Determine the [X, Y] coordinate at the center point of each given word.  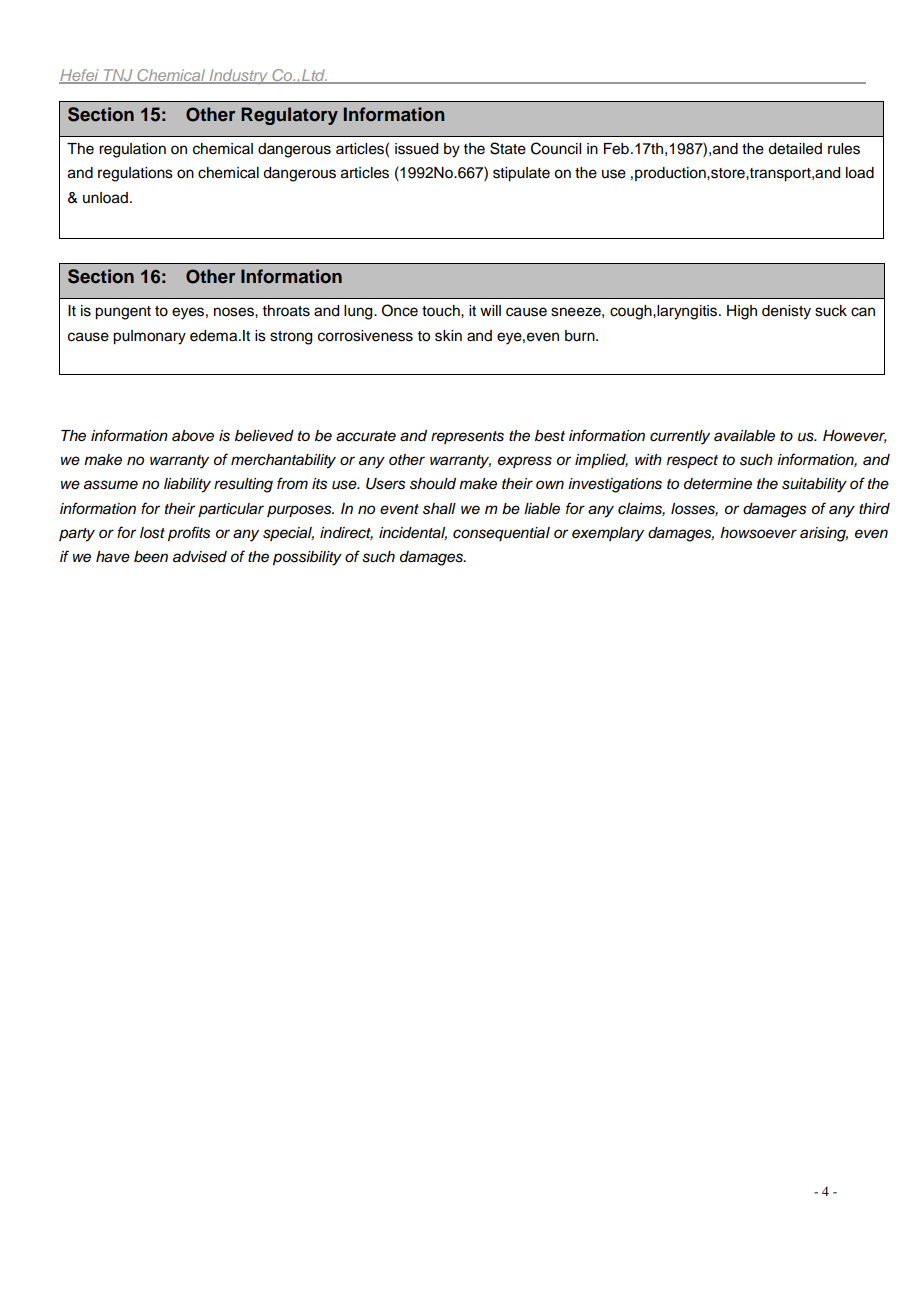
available [744, 436]
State [508, 148]
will [490, 310]
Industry [238, 76]
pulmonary [149, 337]
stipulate [521, 174]
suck [831, 311]
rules [844, 149]
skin [448, 336]
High [742, 312]
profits [189, 534]
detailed [795, 149]
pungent [123, 313]
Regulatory [289, 116]
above [193, 436]
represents [467, 437]
